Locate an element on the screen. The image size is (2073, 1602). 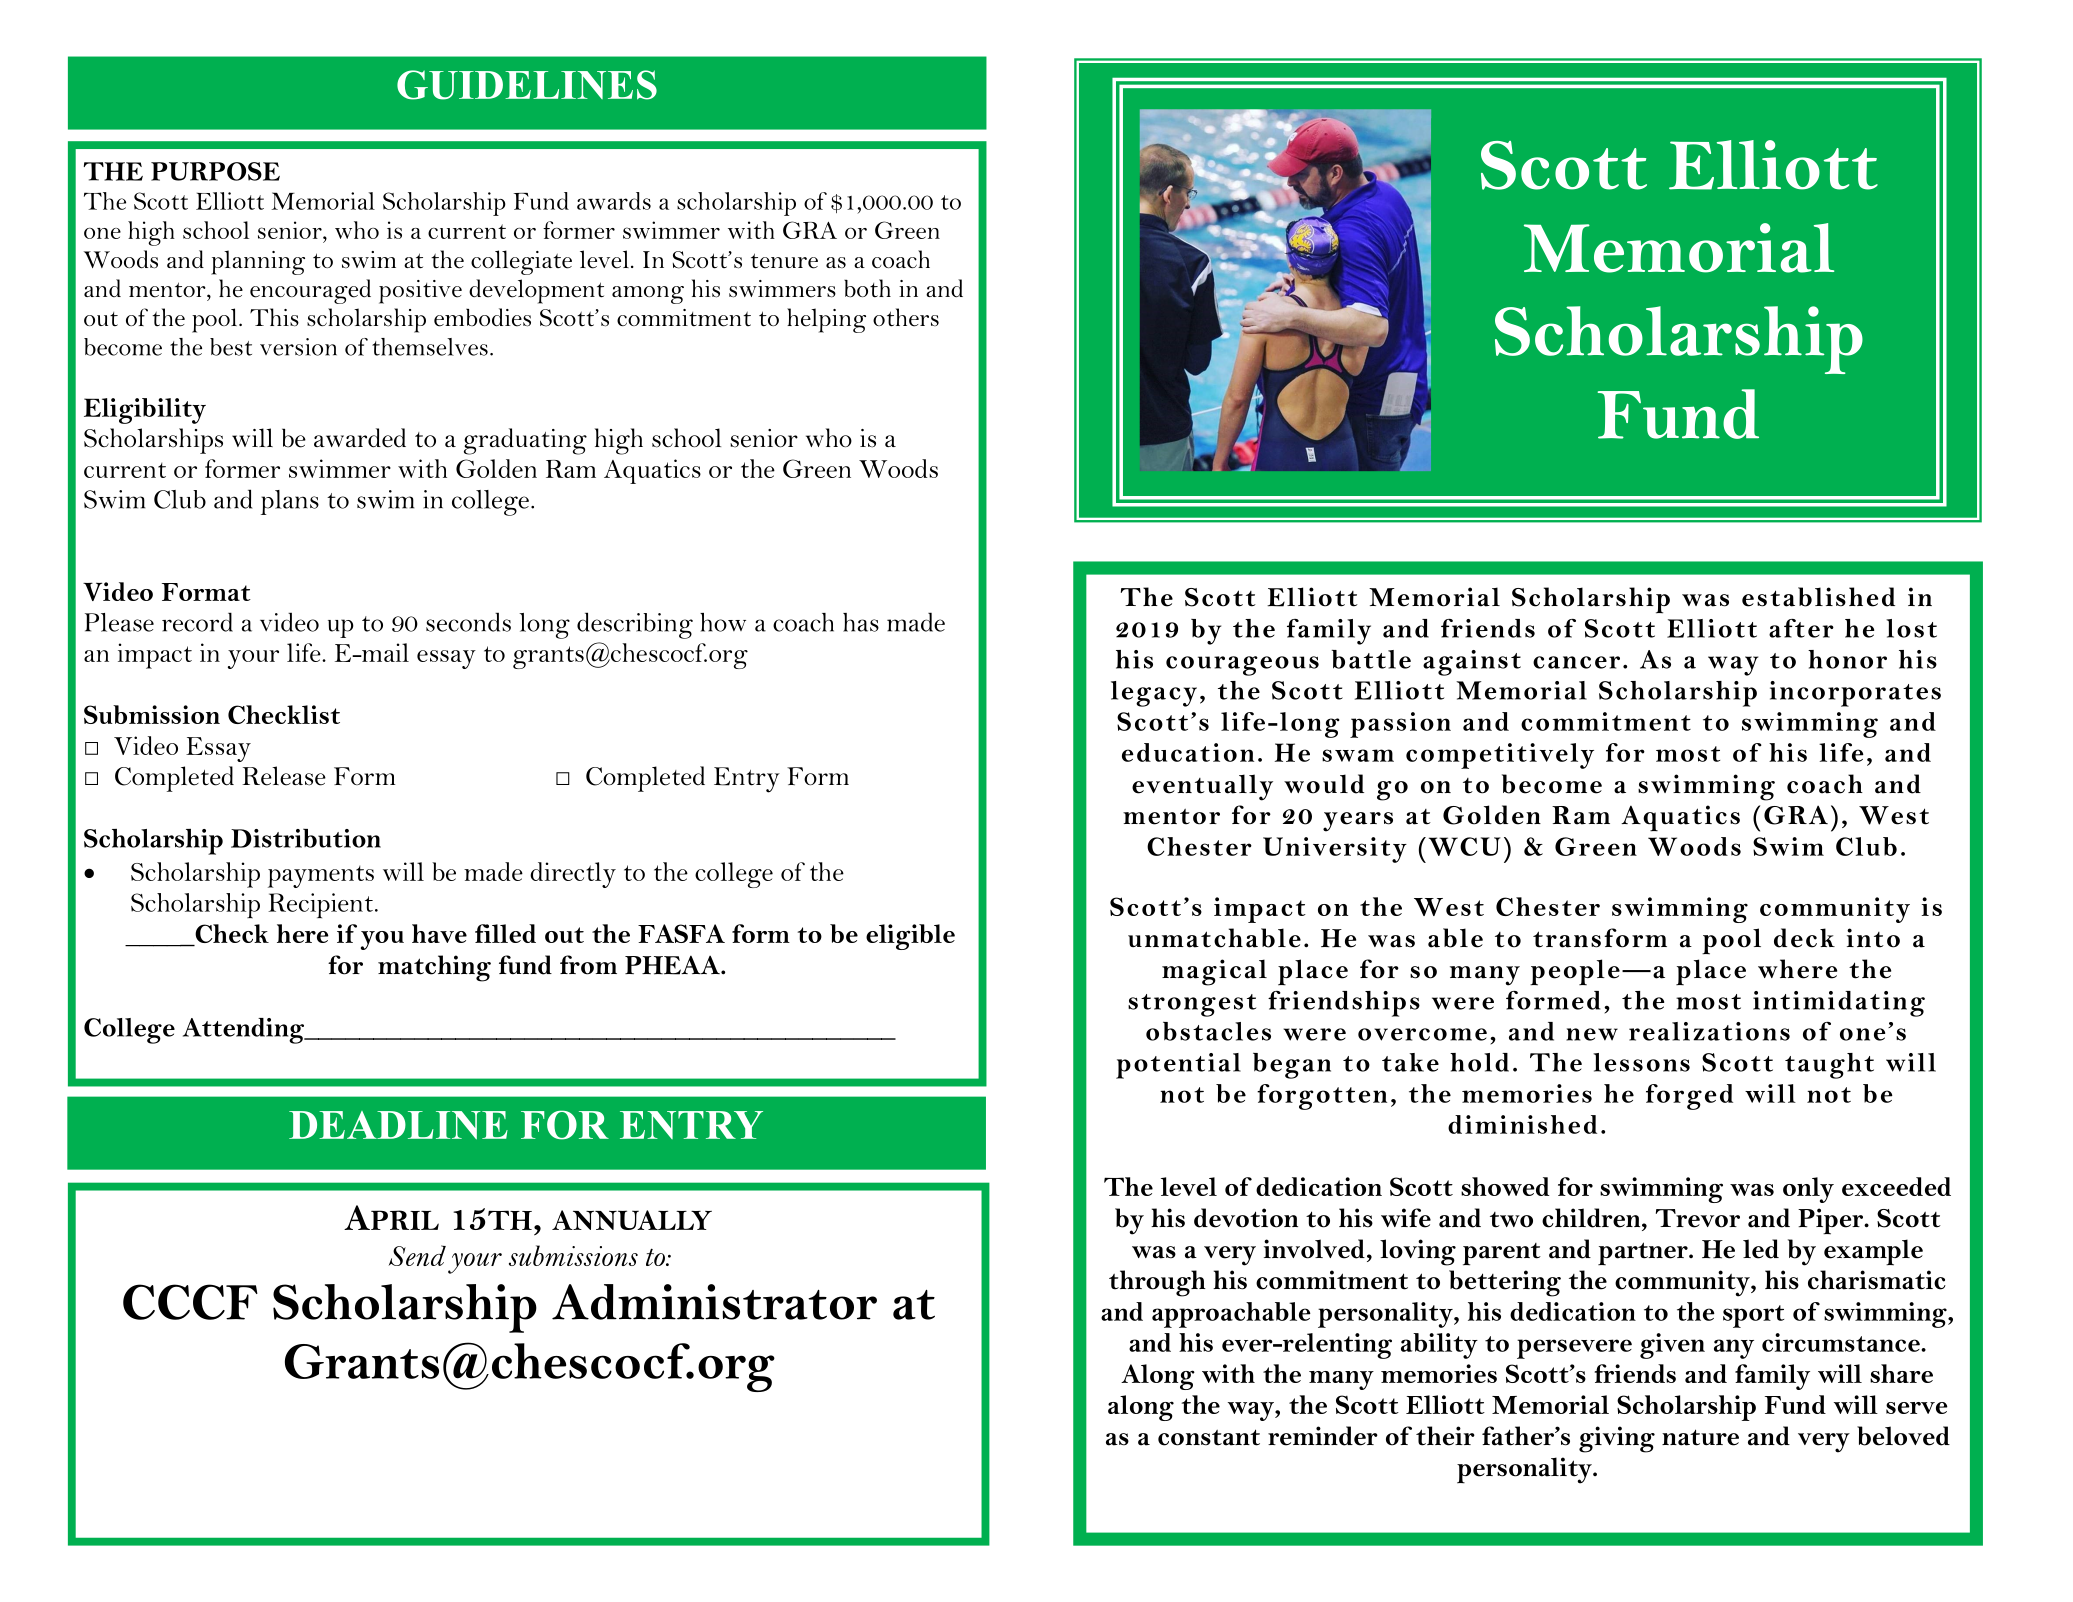
awarded is located at coordinates (360, 438).
